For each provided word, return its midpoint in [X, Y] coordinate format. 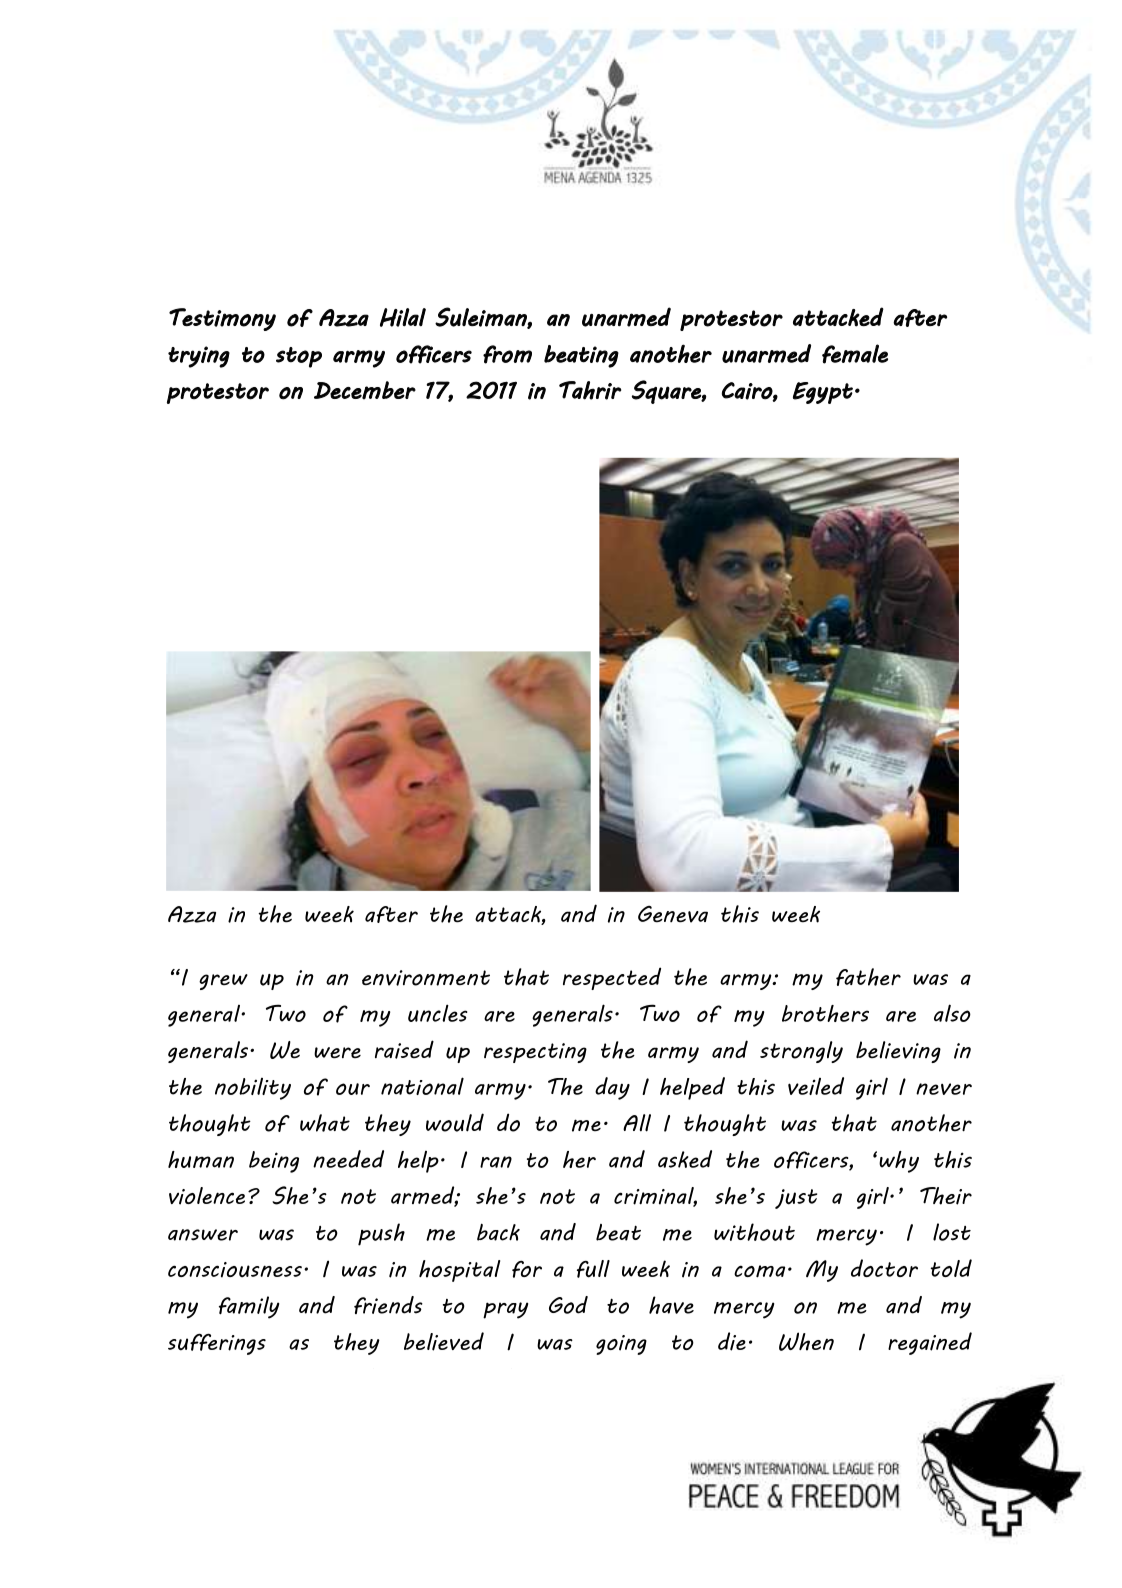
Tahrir [590, 390]
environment [426, 978]
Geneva [673, 914]
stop [299, 357]
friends [388, 1305]
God [568, 1305]
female [855, 354]
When [806, 1341]
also [952, 1013]
